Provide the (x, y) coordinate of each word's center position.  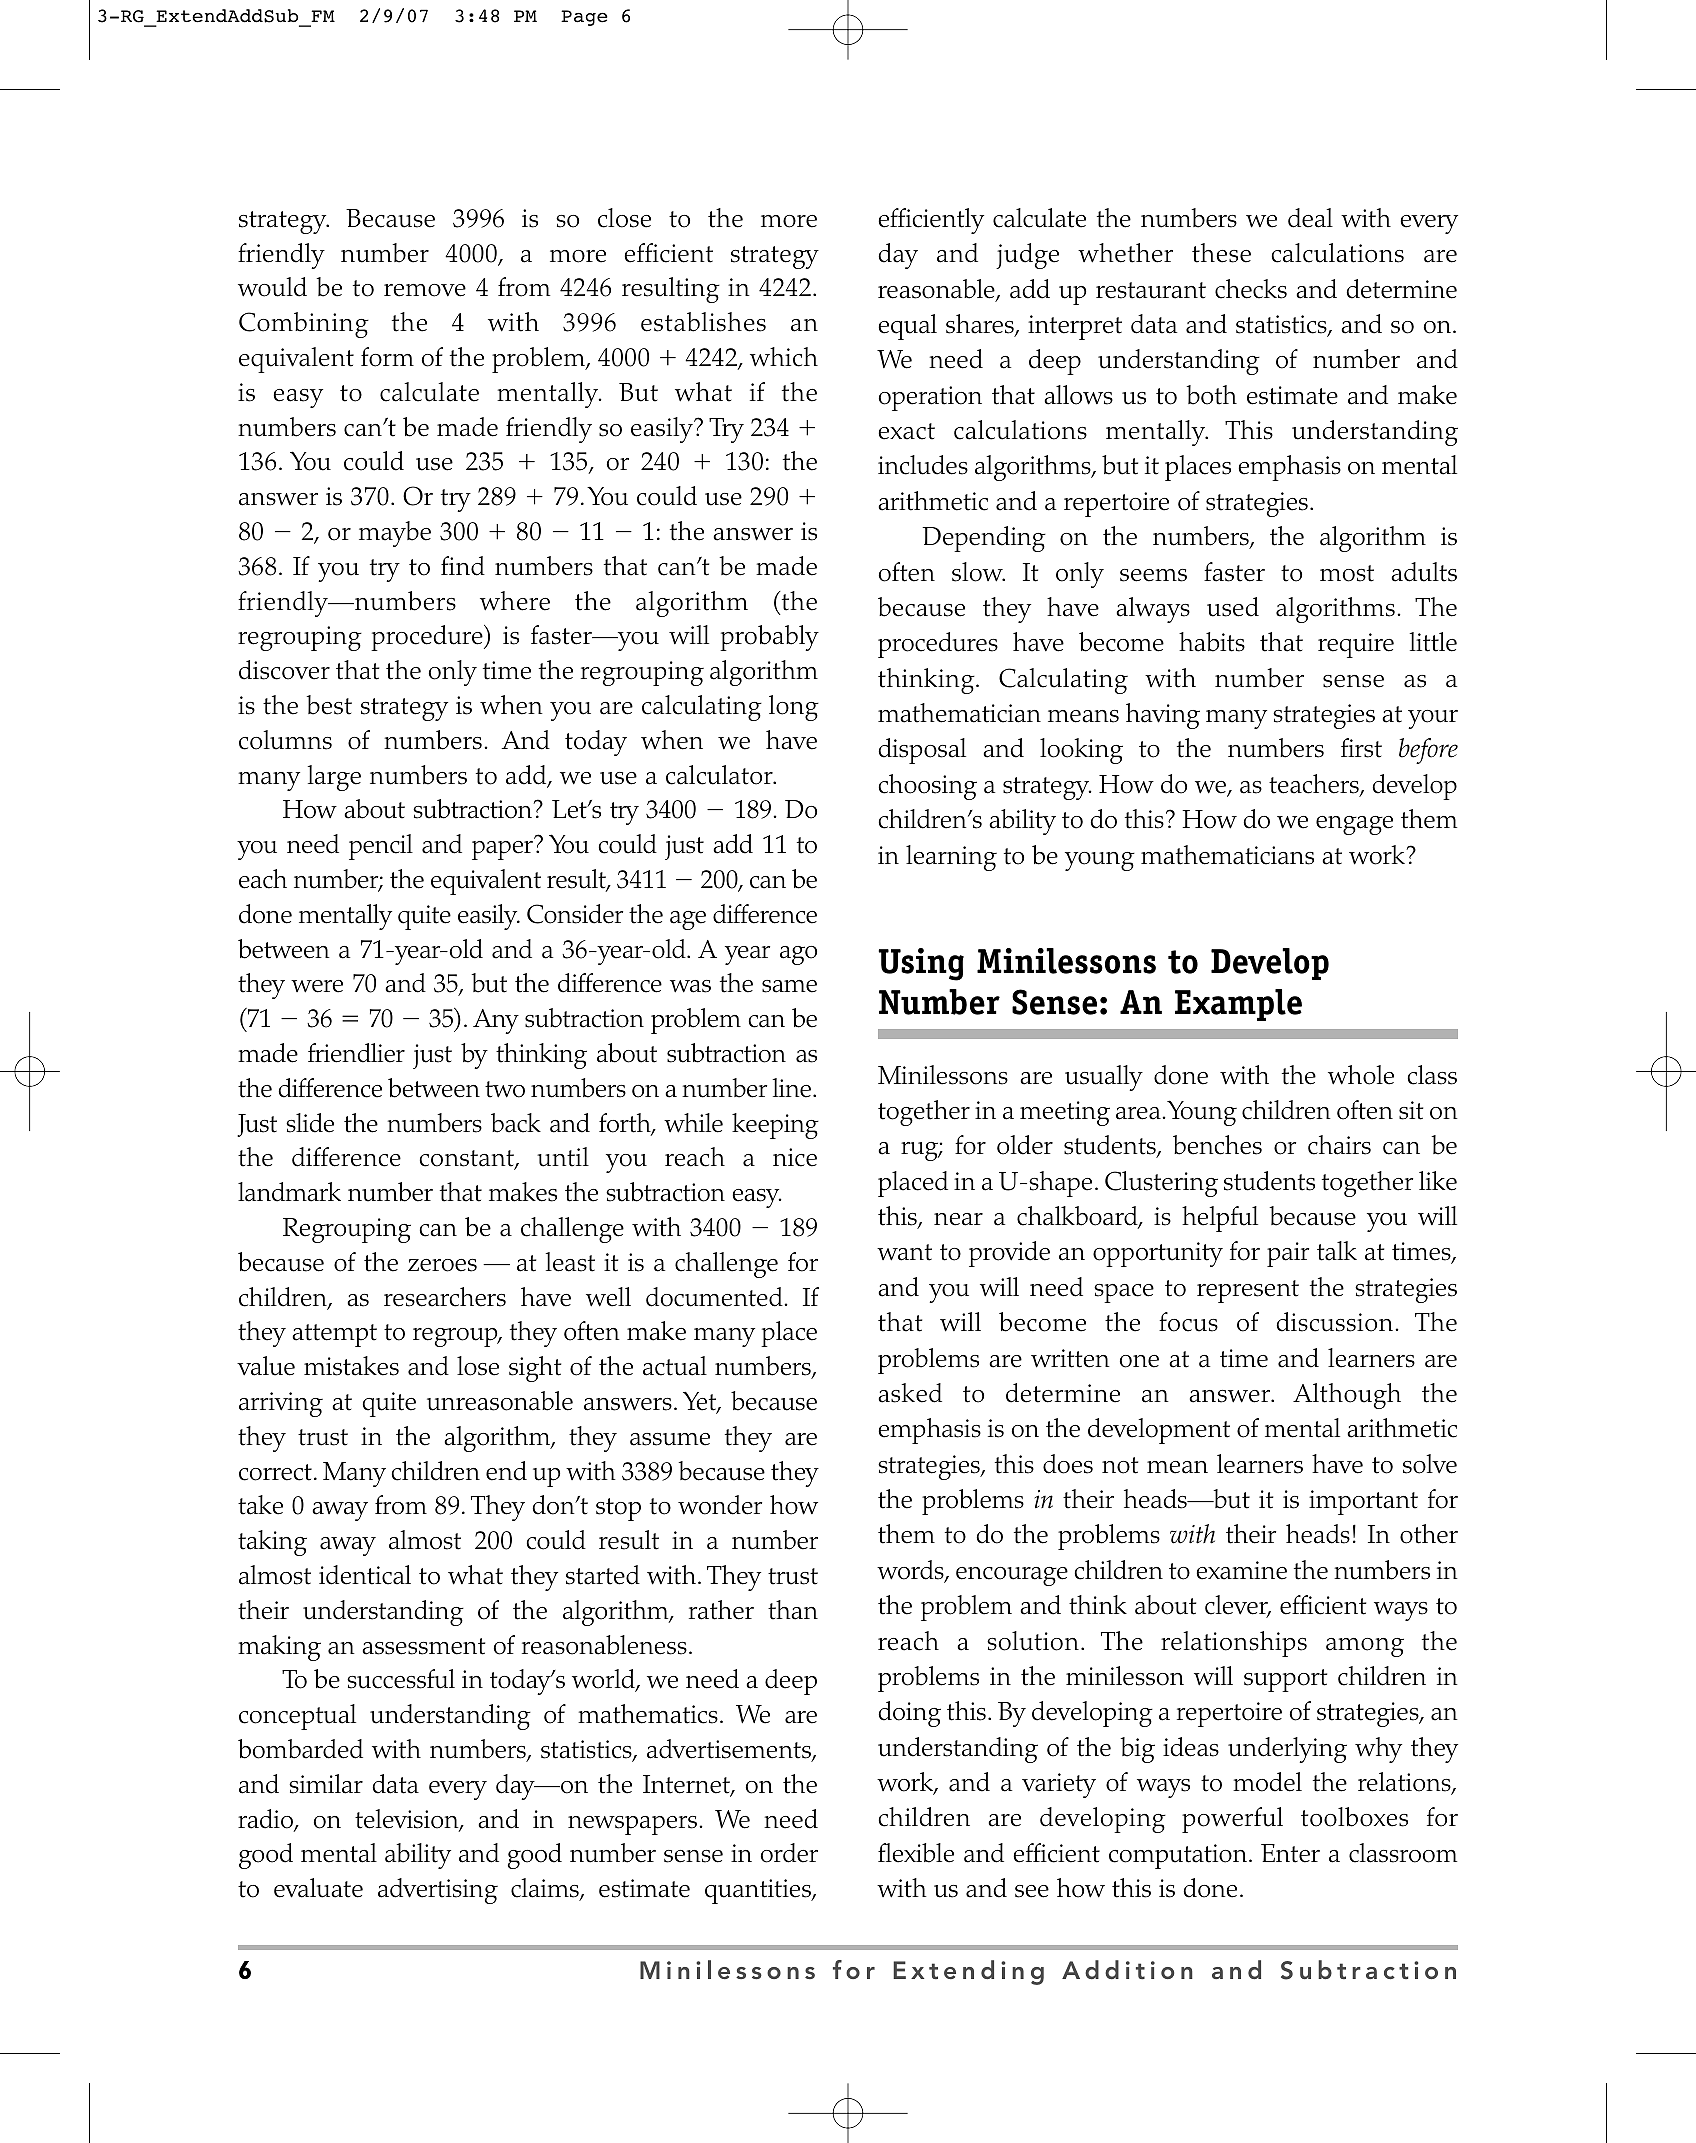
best (329, 705)
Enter (1290, 1853)
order (789, 1853)
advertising (438, 1891)
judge (1027, 256)
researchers (445, 1297)
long (794, 708)
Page (584, 18)
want (904, 1252)
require (1356, 645)
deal (1310, 218)
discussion (1334, 1322)
